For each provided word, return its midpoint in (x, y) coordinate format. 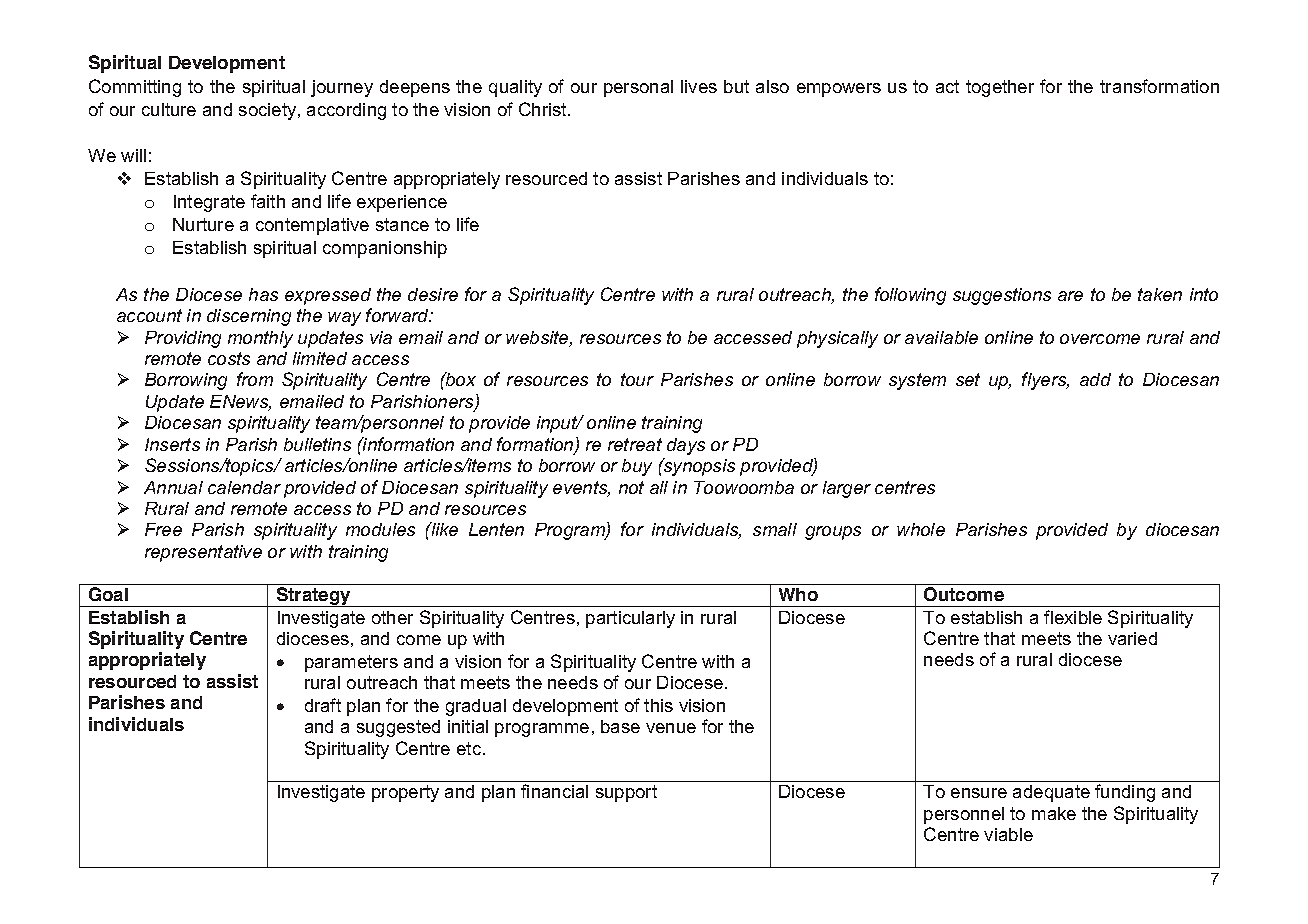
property (405, 793)
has (263, 294)
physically (837, 339)
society (269, 111)
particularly (630, 619)
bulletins (317, 444)
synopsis (698, 467)
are (1070, 296)
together (1000, 88)
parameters (351, 663)
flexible (1073, 617)
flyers (1045, 381)
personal (638, 88)
